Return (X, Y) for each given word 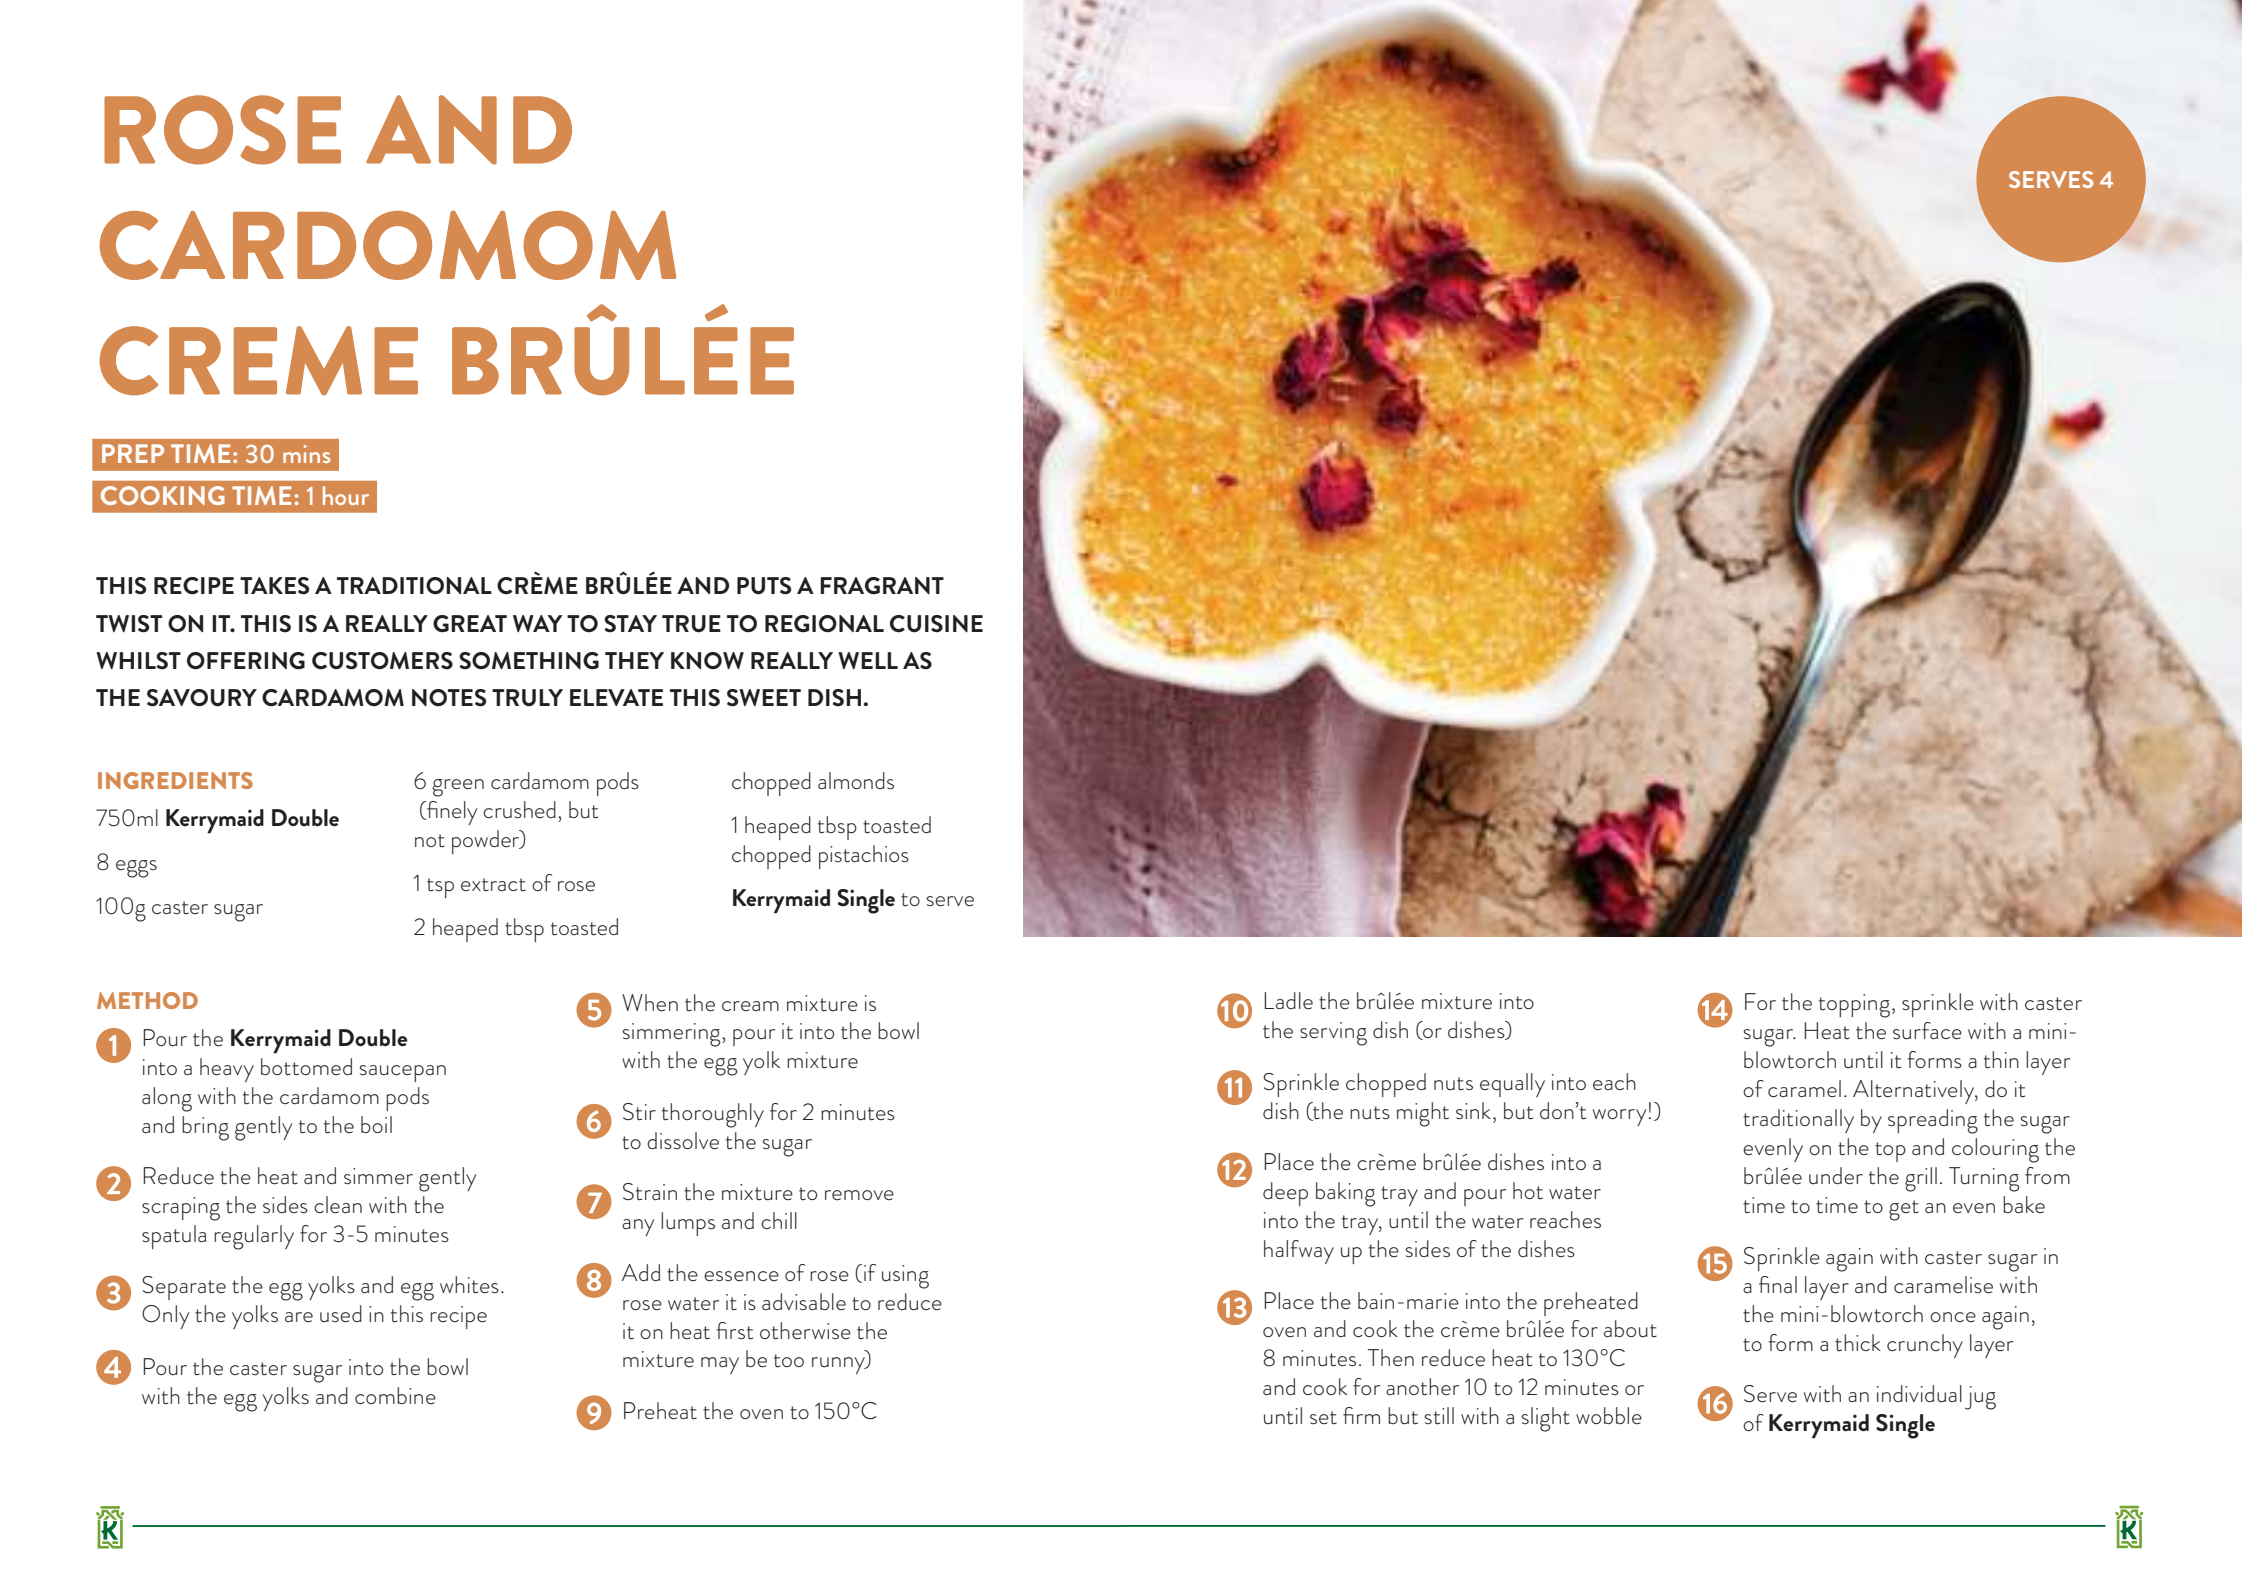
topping (1854, 1006)
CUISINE (936, 624)
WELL (868, 660)
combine (395, 1396)
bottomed (306, 1067)
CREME (258, 361)
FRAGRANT (882, 586)
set (1323, 1418)
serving (1333, 1034)
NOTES (449, 698)
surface (1927, 1031)
